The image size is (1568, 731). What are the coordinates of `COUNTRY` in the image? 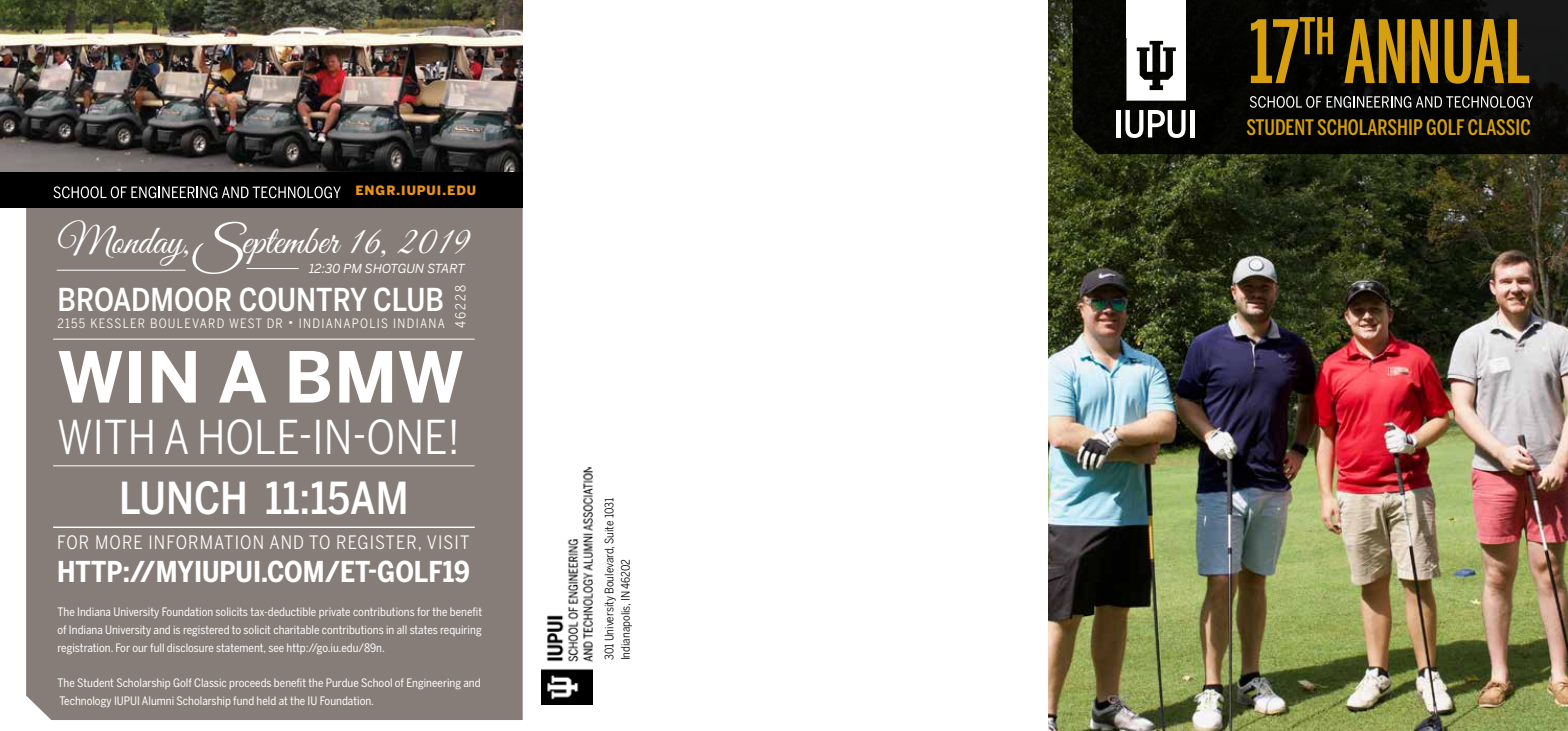 It's located at (303, 299).
